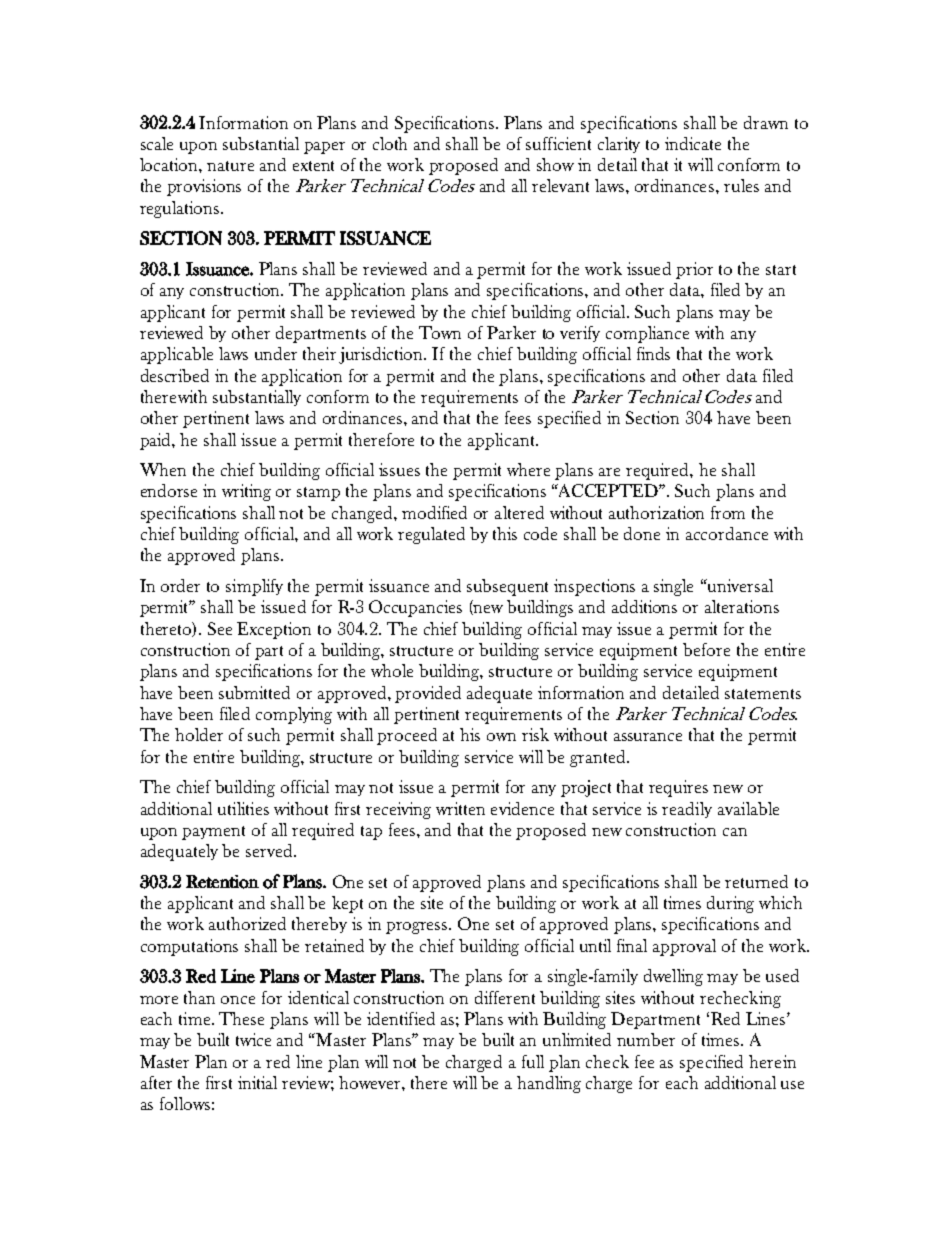 This screenshot has width=952, height=1233. What do you see at coordinates (533, 1061) in the screenshot?
I see `full` at bounding box center [533, 1061].
